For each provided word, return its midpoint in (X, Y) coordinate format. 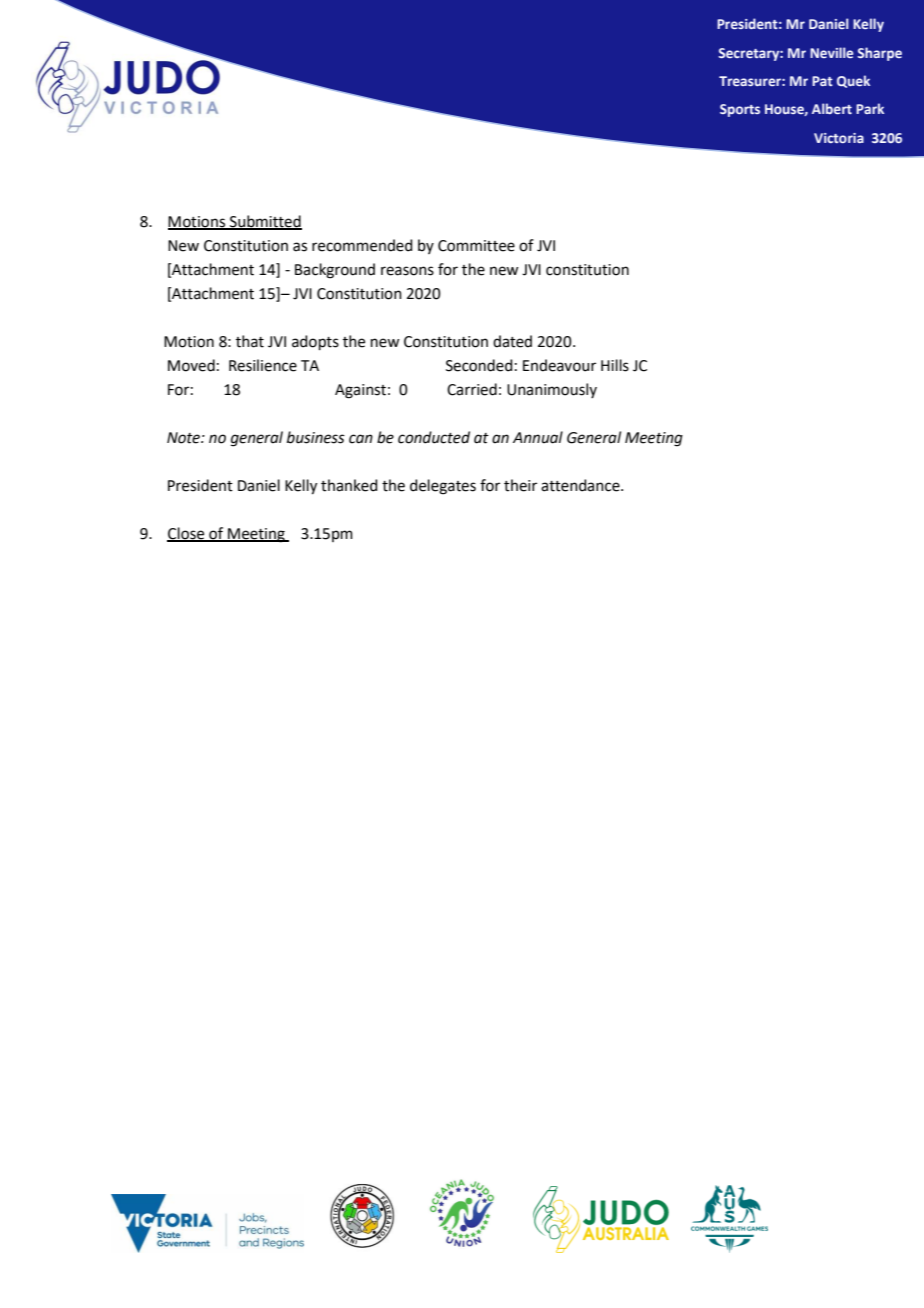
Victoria (839, 138)
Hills (615, 365)
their (520, 485)
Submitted (265, 222)
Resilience (263, 365)
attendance (581, 485)
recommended (362, 245)
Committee (476, 246)
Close (187, 534)
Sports (740, 110)
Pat (822, 81)
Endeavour (559, 365)
